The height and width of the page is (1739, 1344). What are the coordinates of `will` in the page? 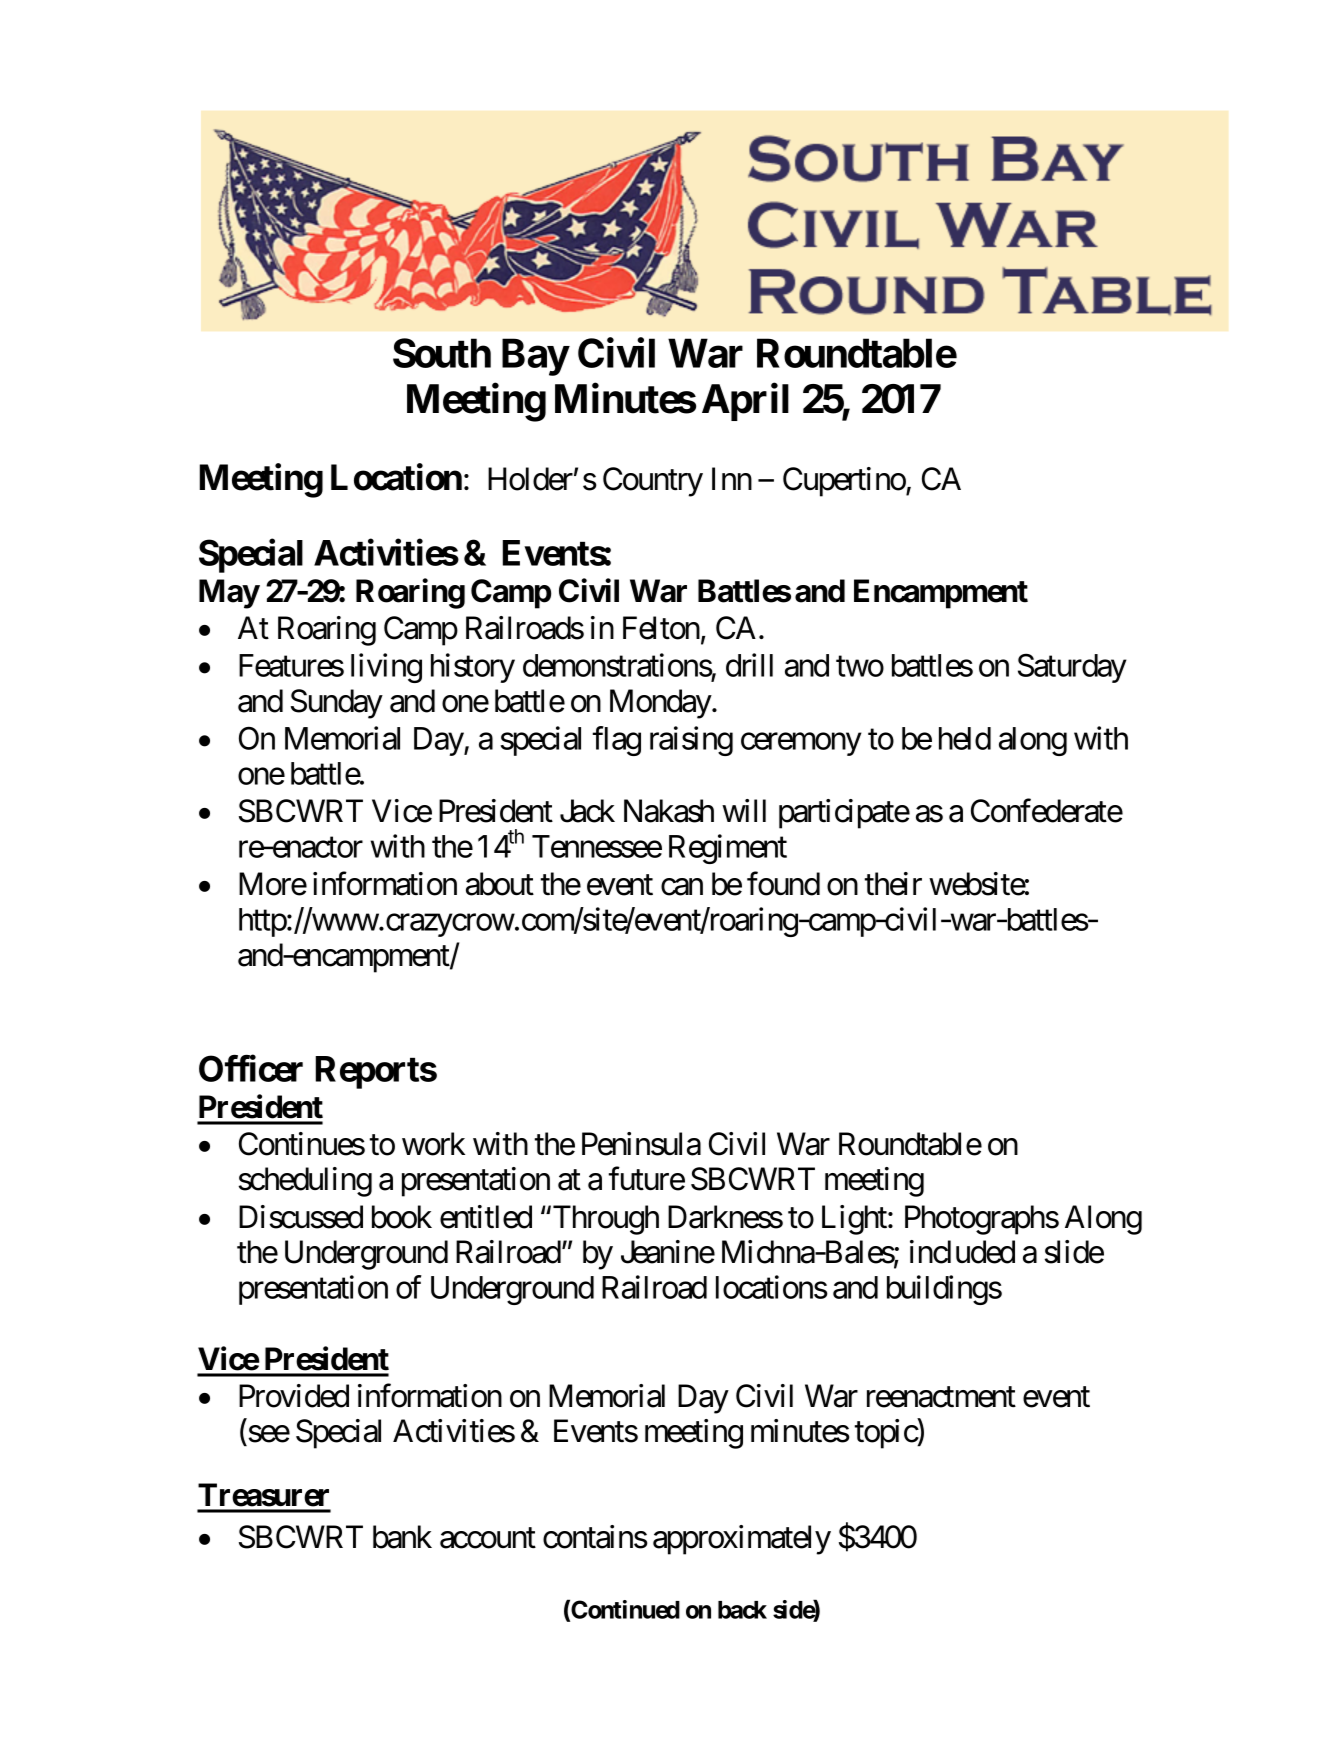 It's located at (744, 810).
